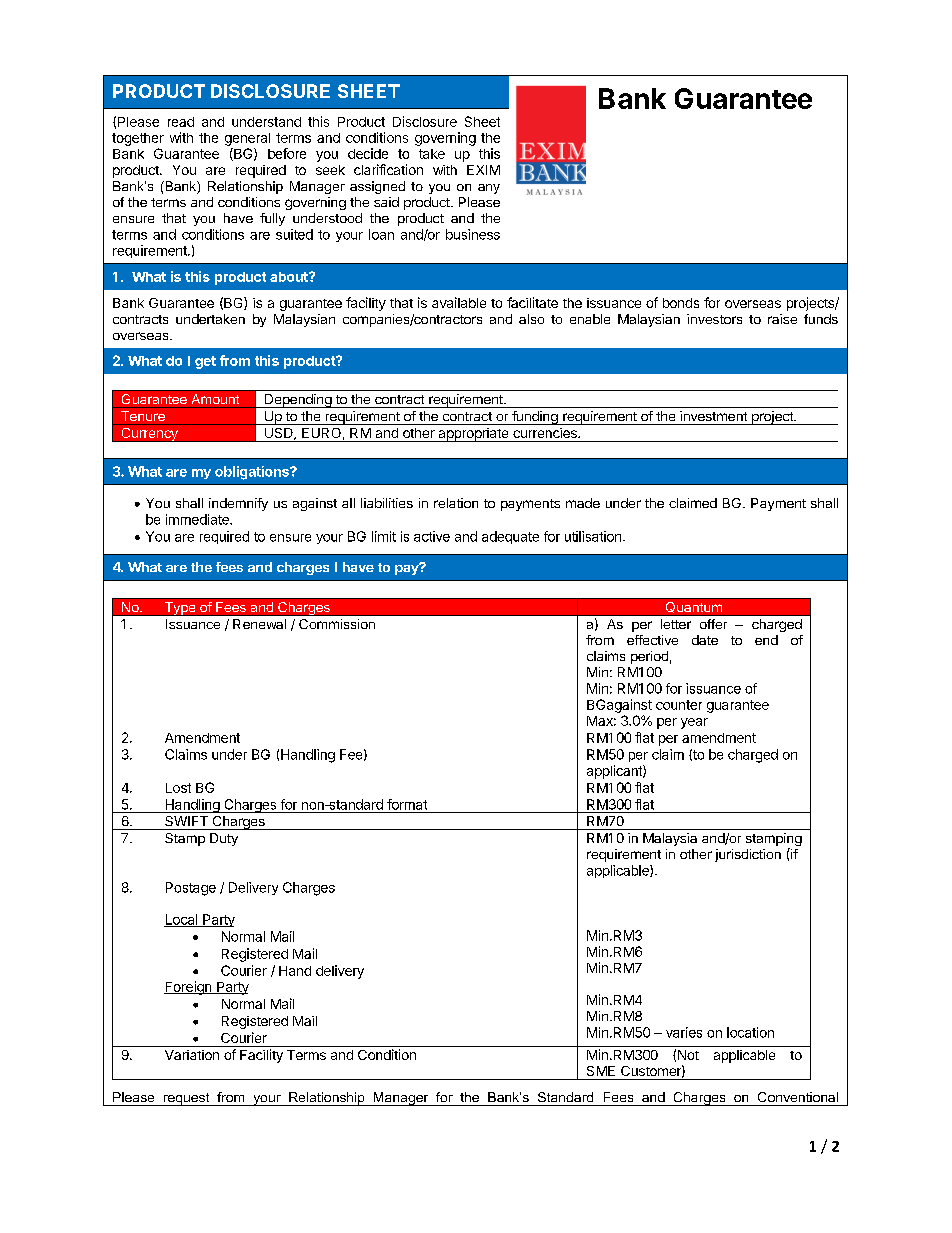 This screenshot has width=952, height=1233. Describe the element at coordinates (705, 640) in the screenshot. I see `date` at that location.
